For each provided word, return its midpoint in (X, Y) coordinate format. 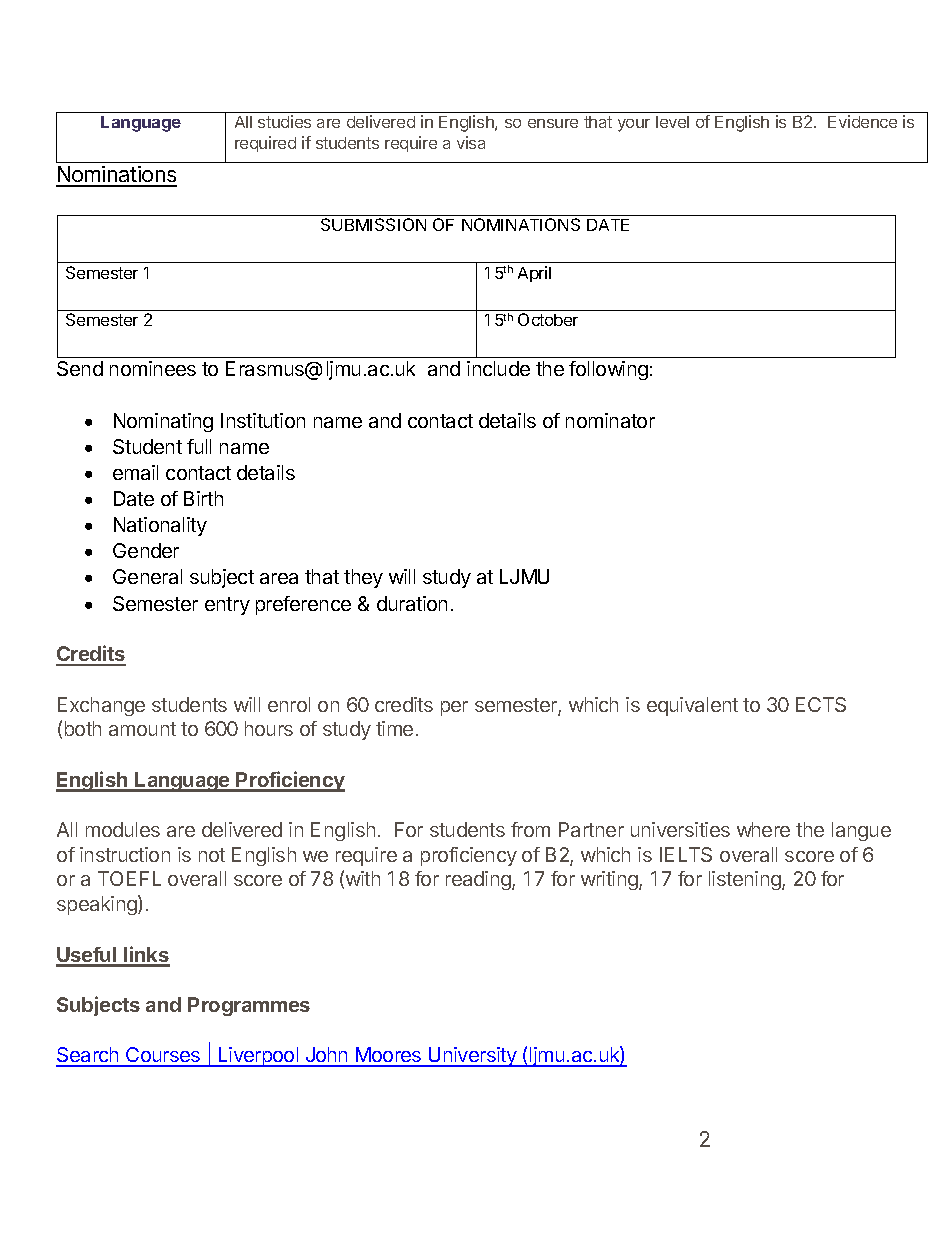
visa (471, 142)
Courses (163, 1056)
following (608, 370)
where (763, 829)
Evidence (862, 121)
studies (284, 121)
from (530, 829)
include (498, 368)
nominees (153, 368)
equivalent (692, 706)
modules (123, 829)
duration (412, 603)
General (147, 576)
